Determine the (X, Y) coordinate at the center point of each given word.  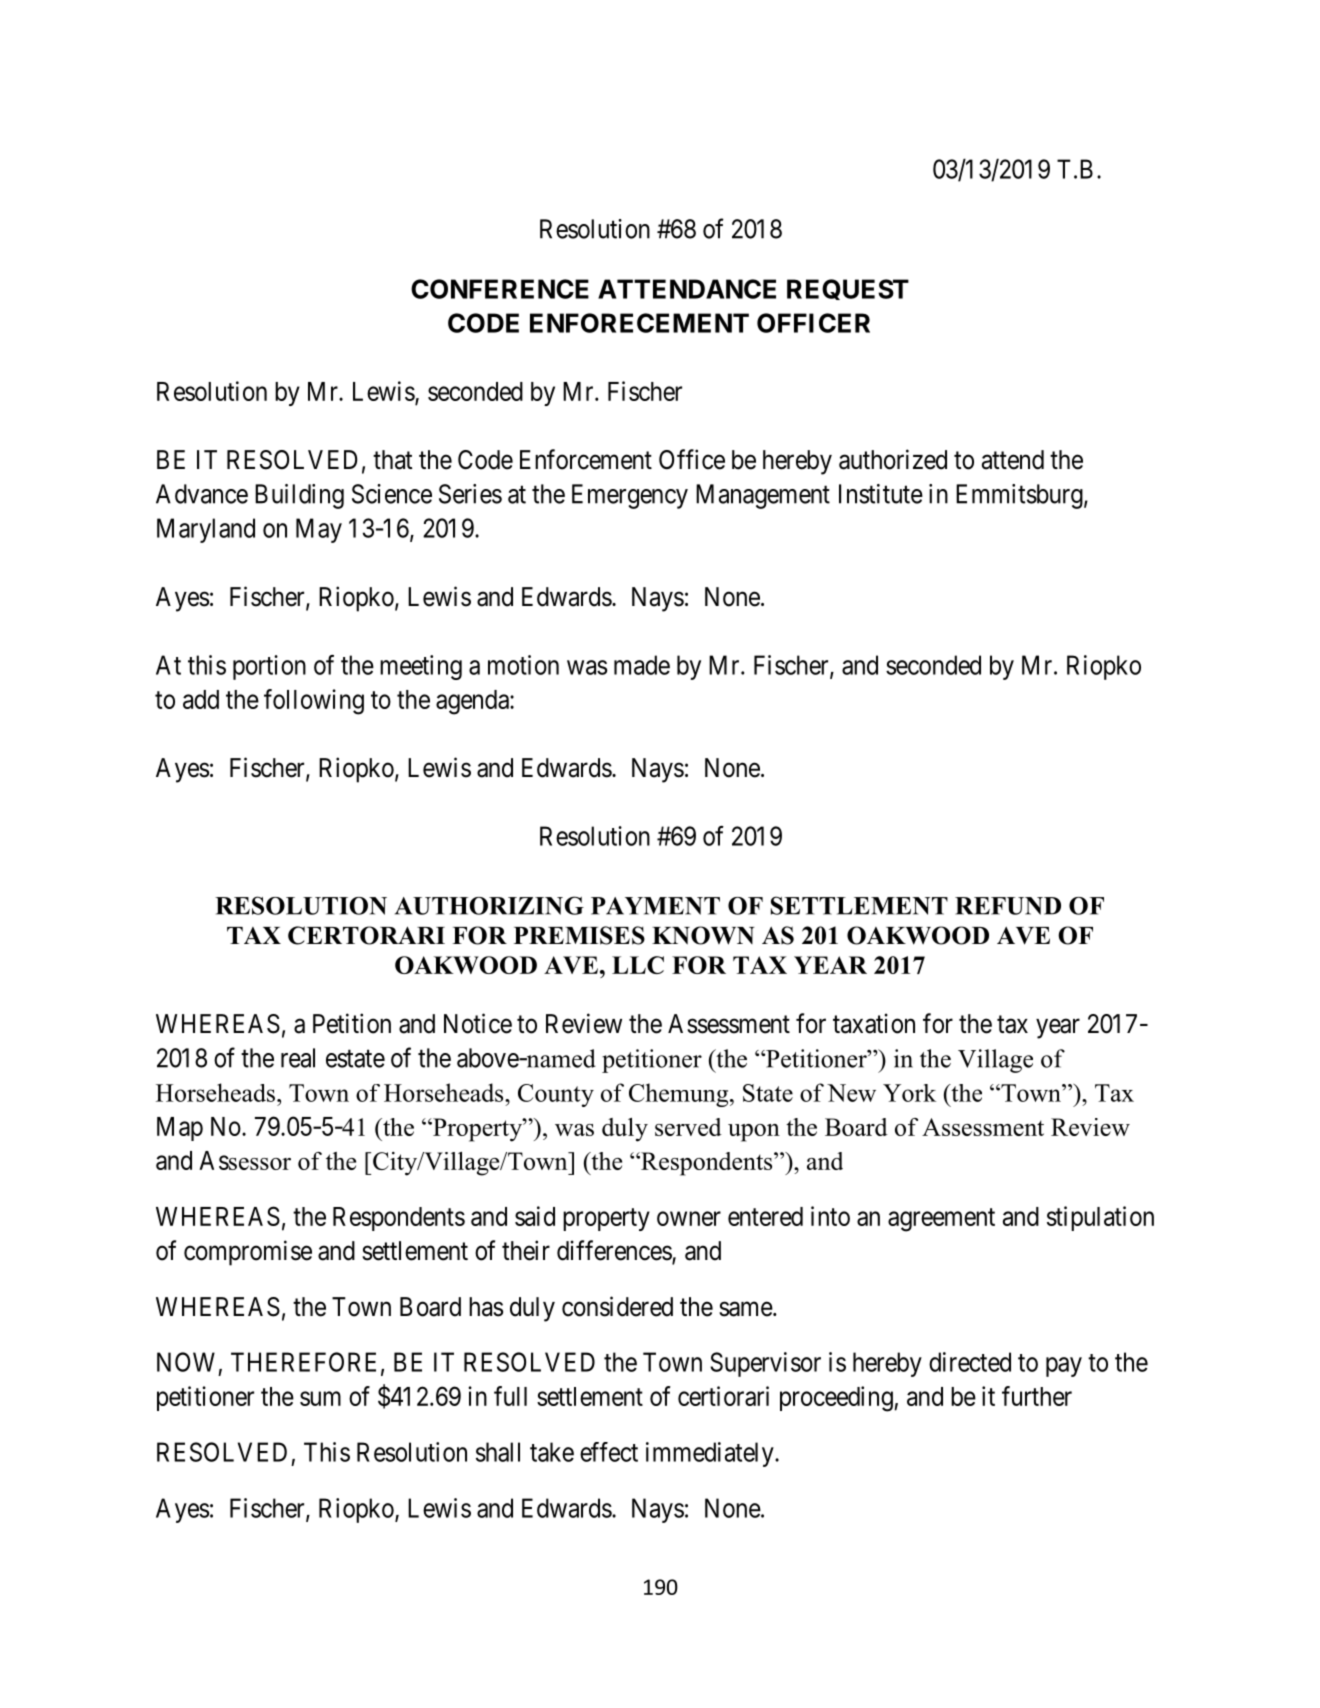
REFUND (1008, 906)
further (1037, 1396)
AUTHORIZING (489, 905)
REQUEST (848, 289)
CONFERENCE (500, 289)
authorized (893, 459)
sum (320, 1398)
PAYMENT (655, 906)
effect (609, 1452)
